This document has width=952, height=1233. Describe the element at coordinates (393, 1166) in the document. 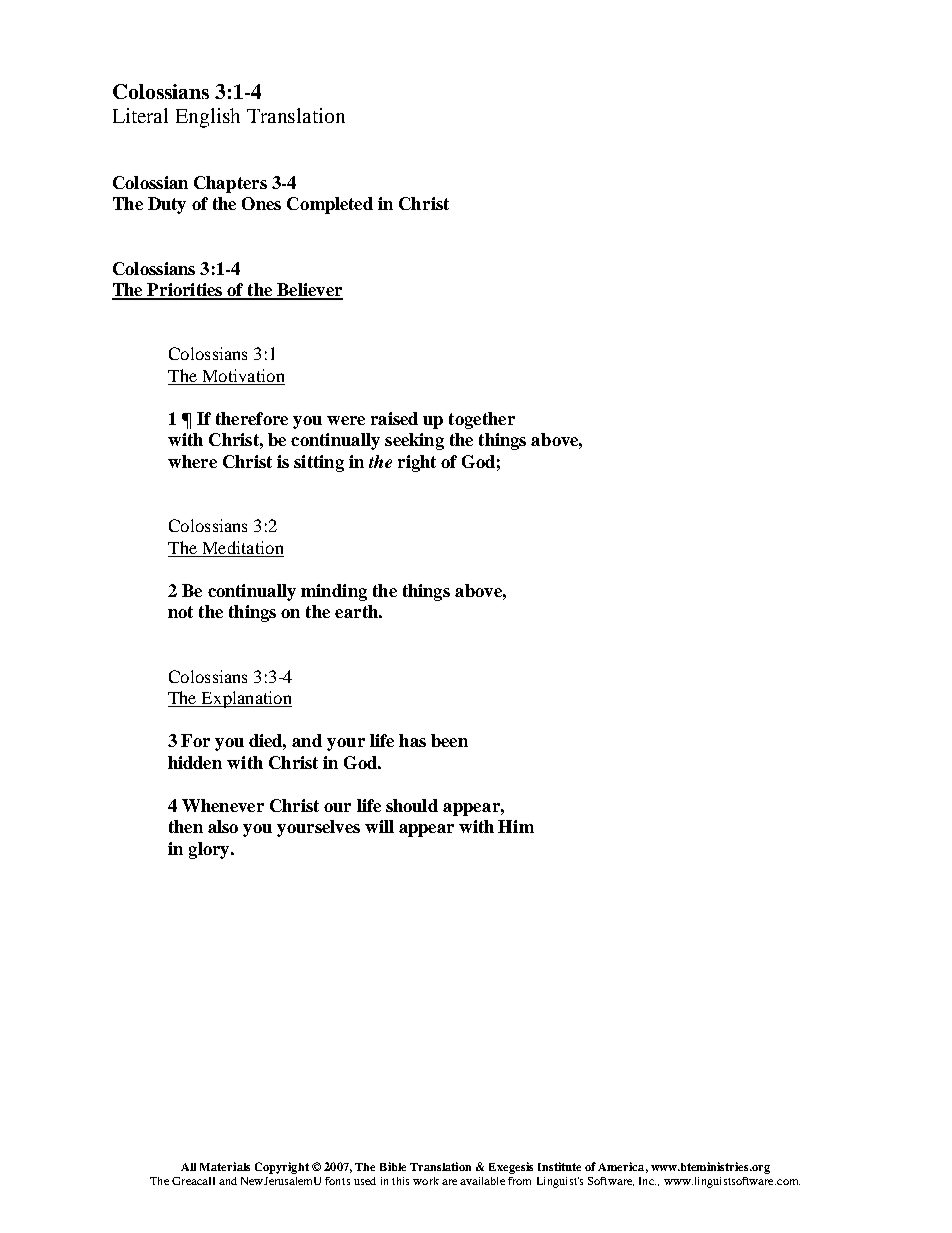

I see `Bible` at that location.
